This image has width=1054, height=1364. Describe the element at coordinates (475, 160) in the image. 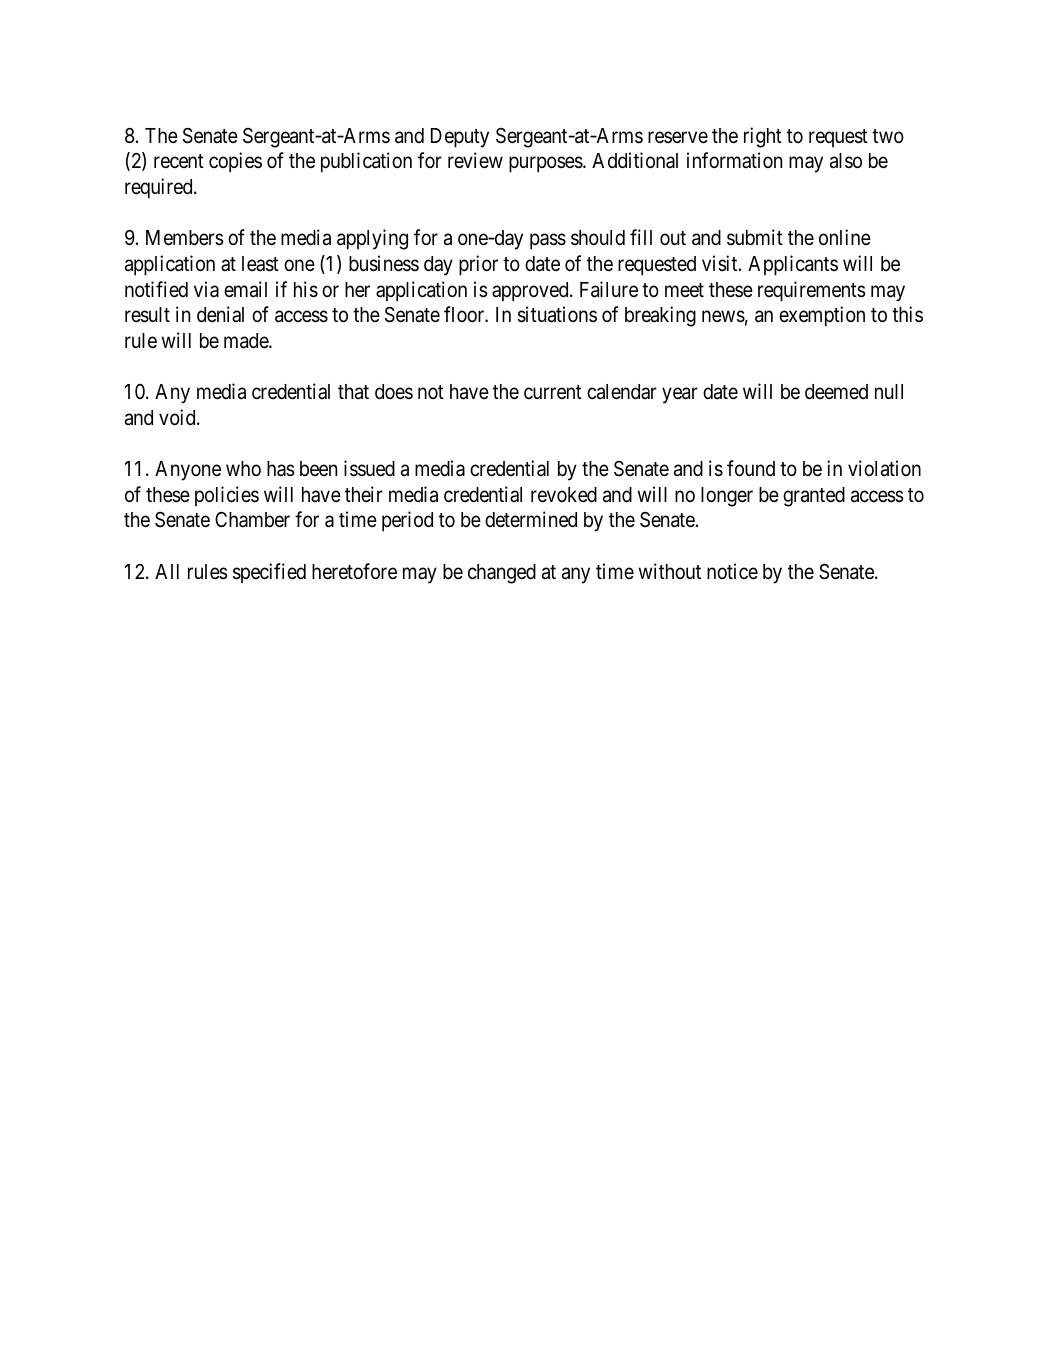

I see `review` at that location.
